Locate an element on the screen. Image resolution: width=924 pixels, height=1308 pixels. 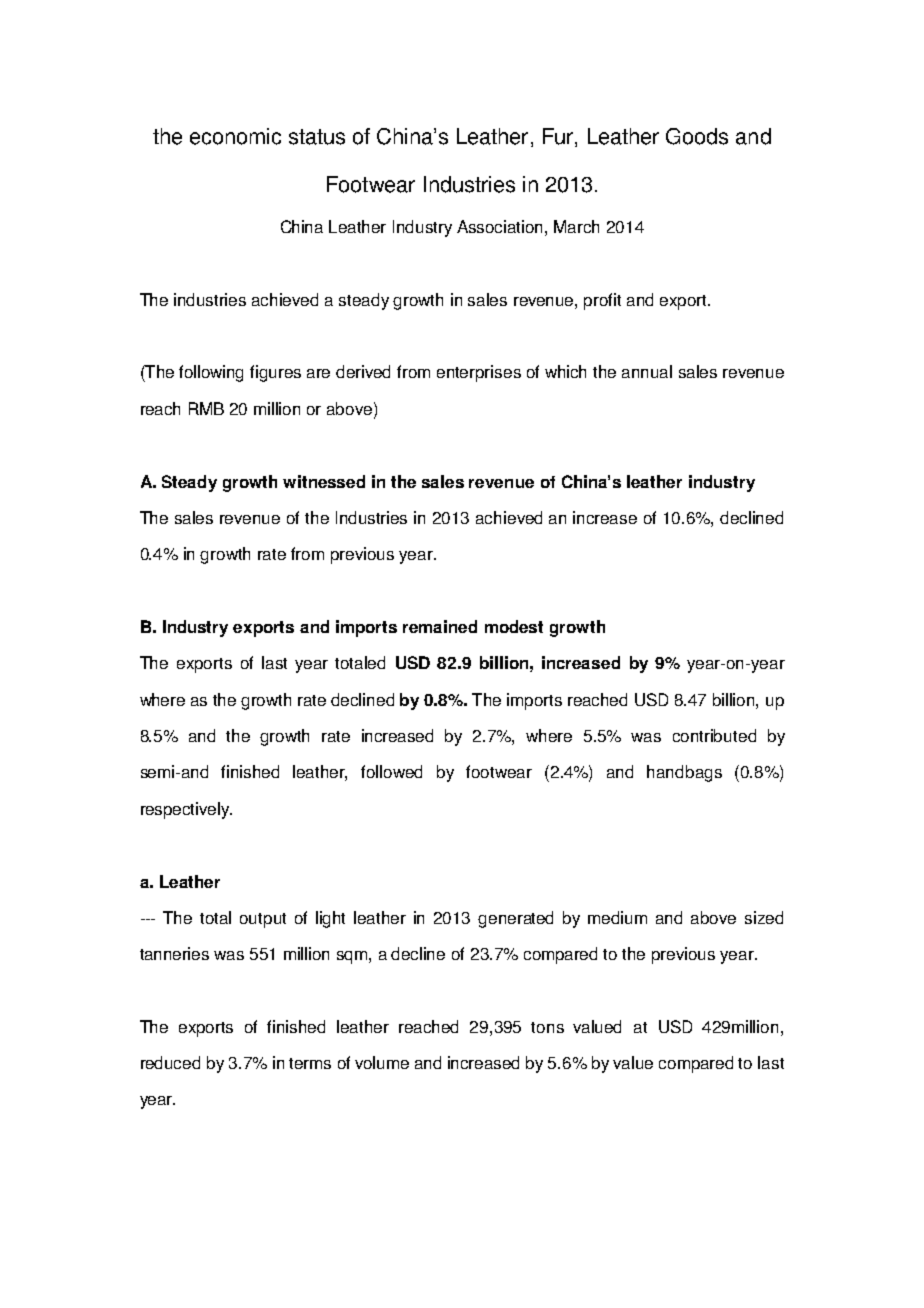
tons is located at coordinates (547, 1027).
